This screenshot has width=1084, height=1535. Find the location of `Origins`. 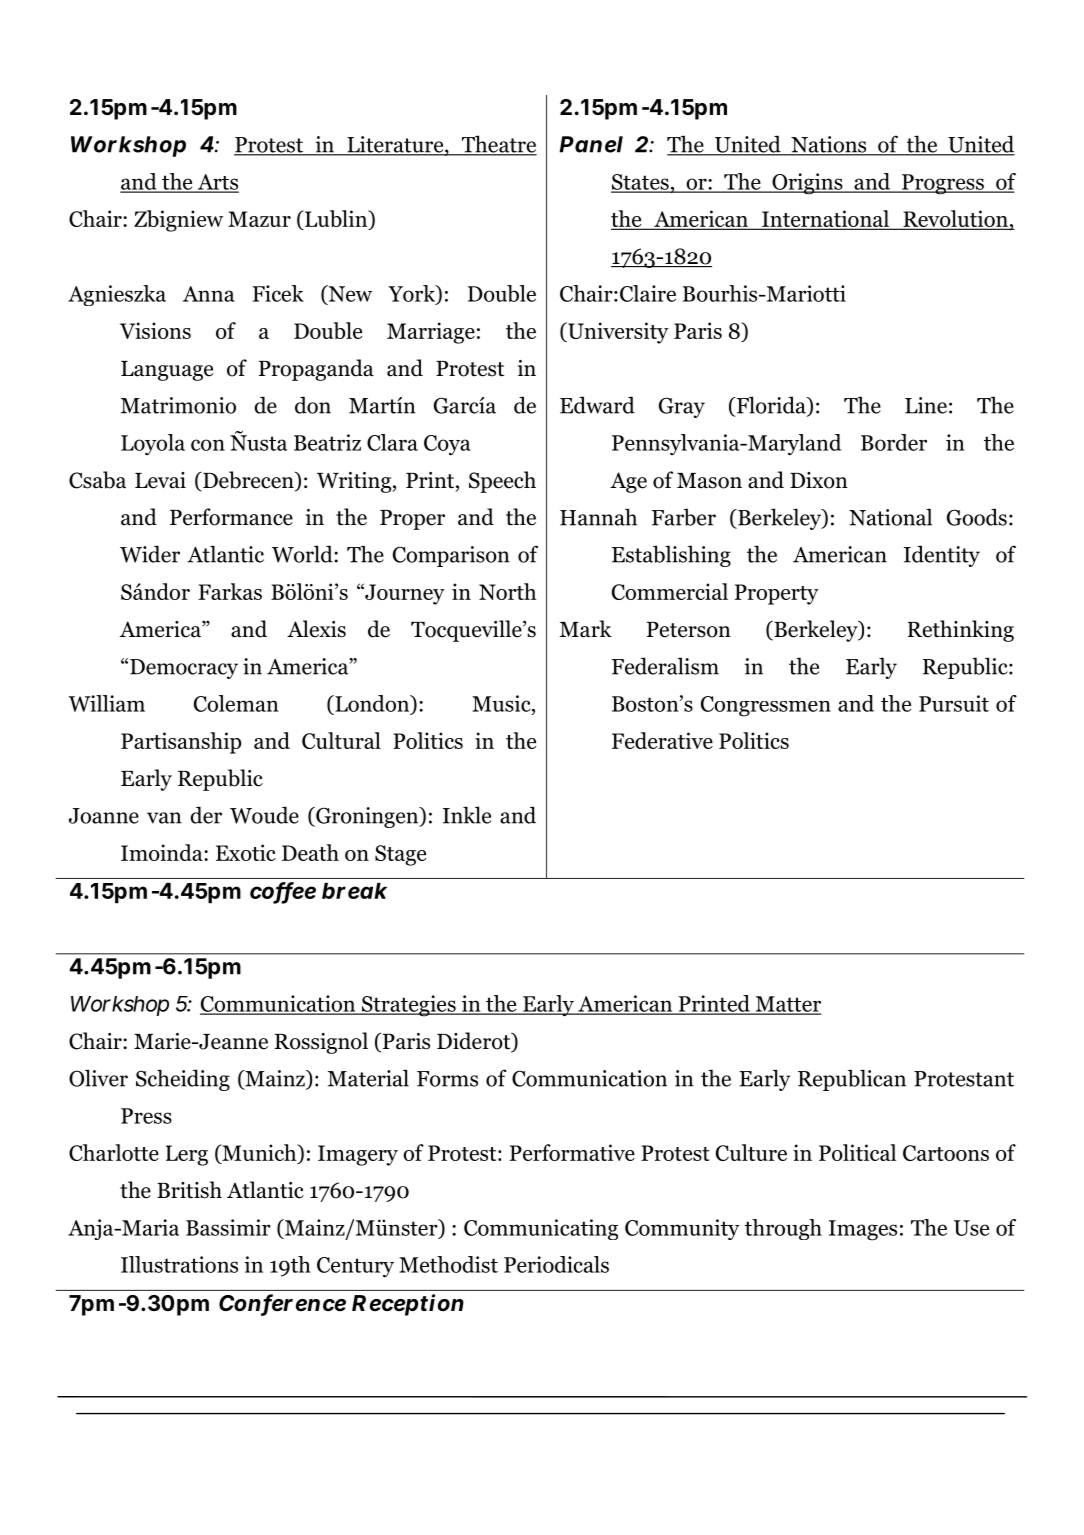

Origins is located at coordinates (807, 184).
